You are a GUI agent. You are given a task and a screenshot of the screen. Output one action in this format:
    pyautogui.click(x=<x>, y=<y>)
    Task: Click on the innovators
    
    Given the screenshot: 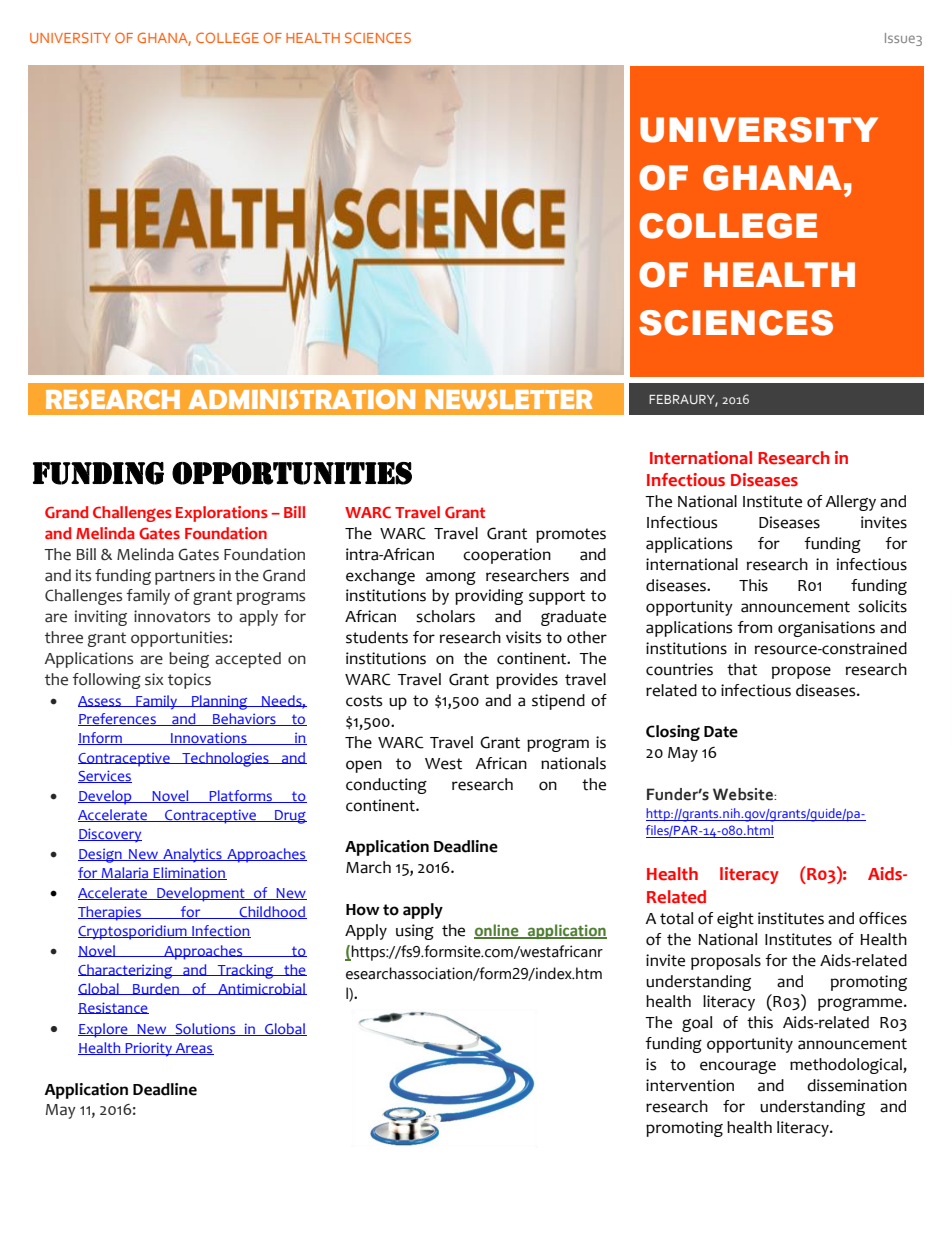 What is the action you would take?
    pyautogui.click(x=172, y=616)
